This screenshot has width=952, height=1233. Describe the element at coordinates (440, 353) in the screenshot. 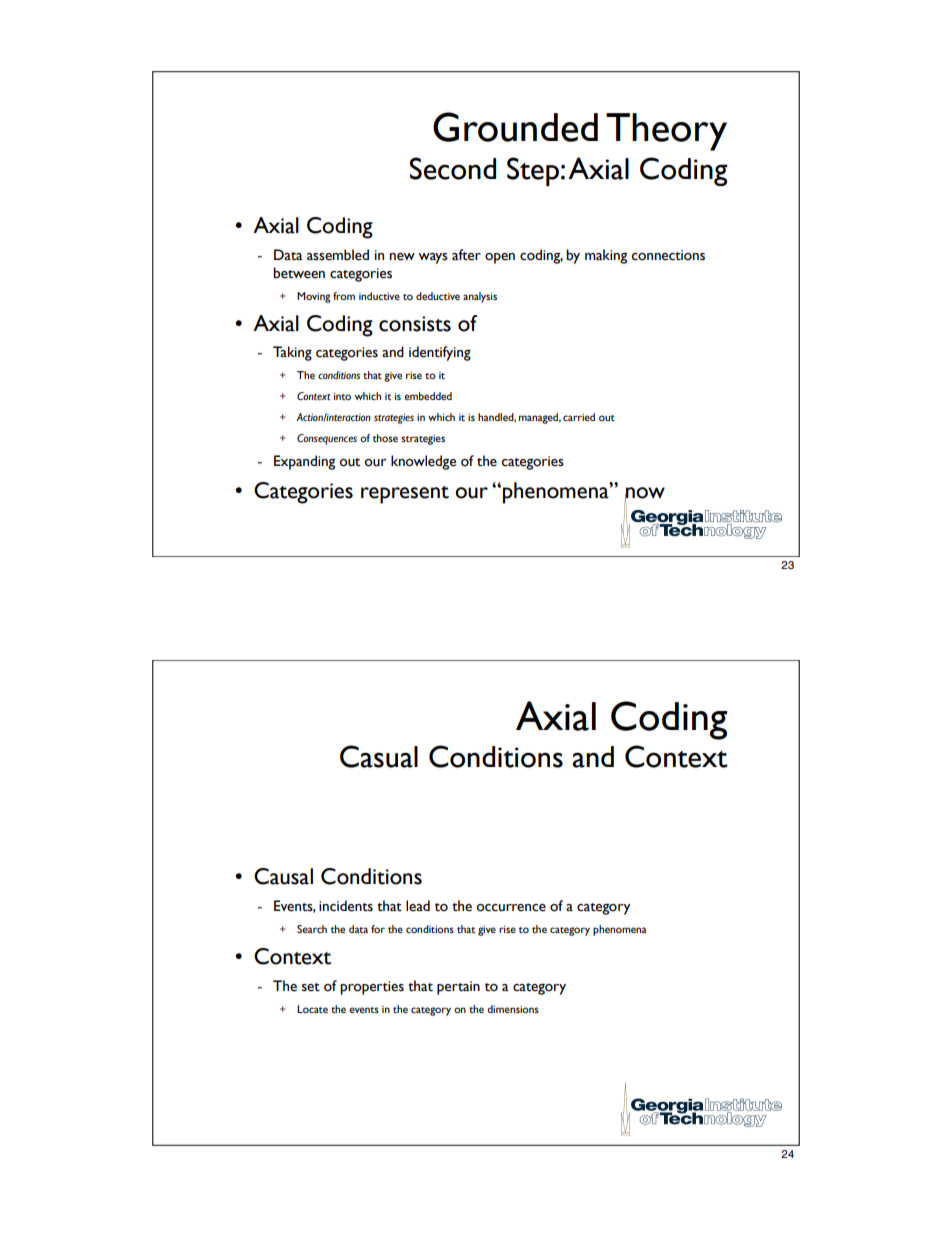

I see `identifying` at that location.
